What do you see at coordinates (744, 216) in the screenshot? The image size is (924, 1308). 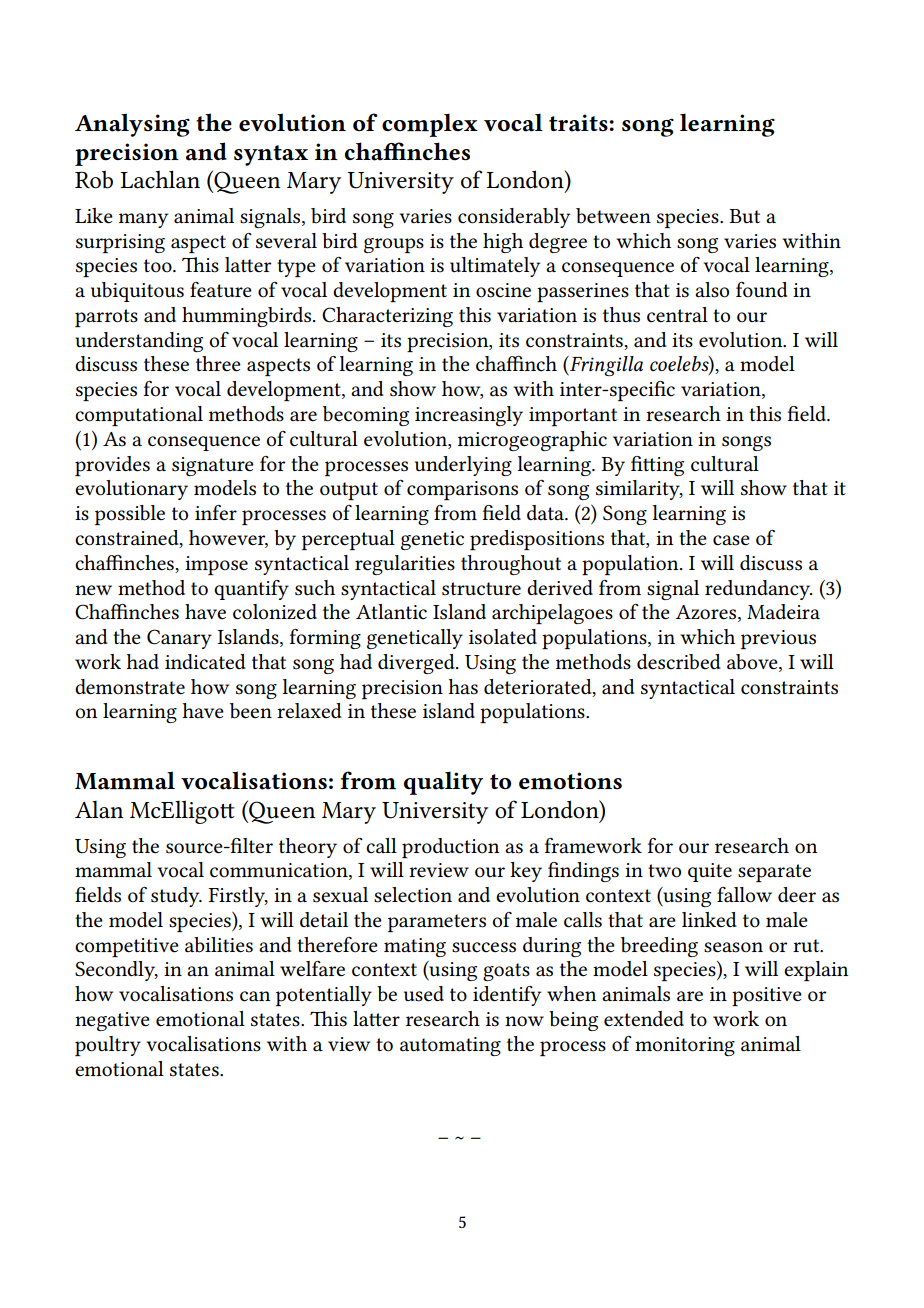 I see `But` at bounding box center [744, 216].
